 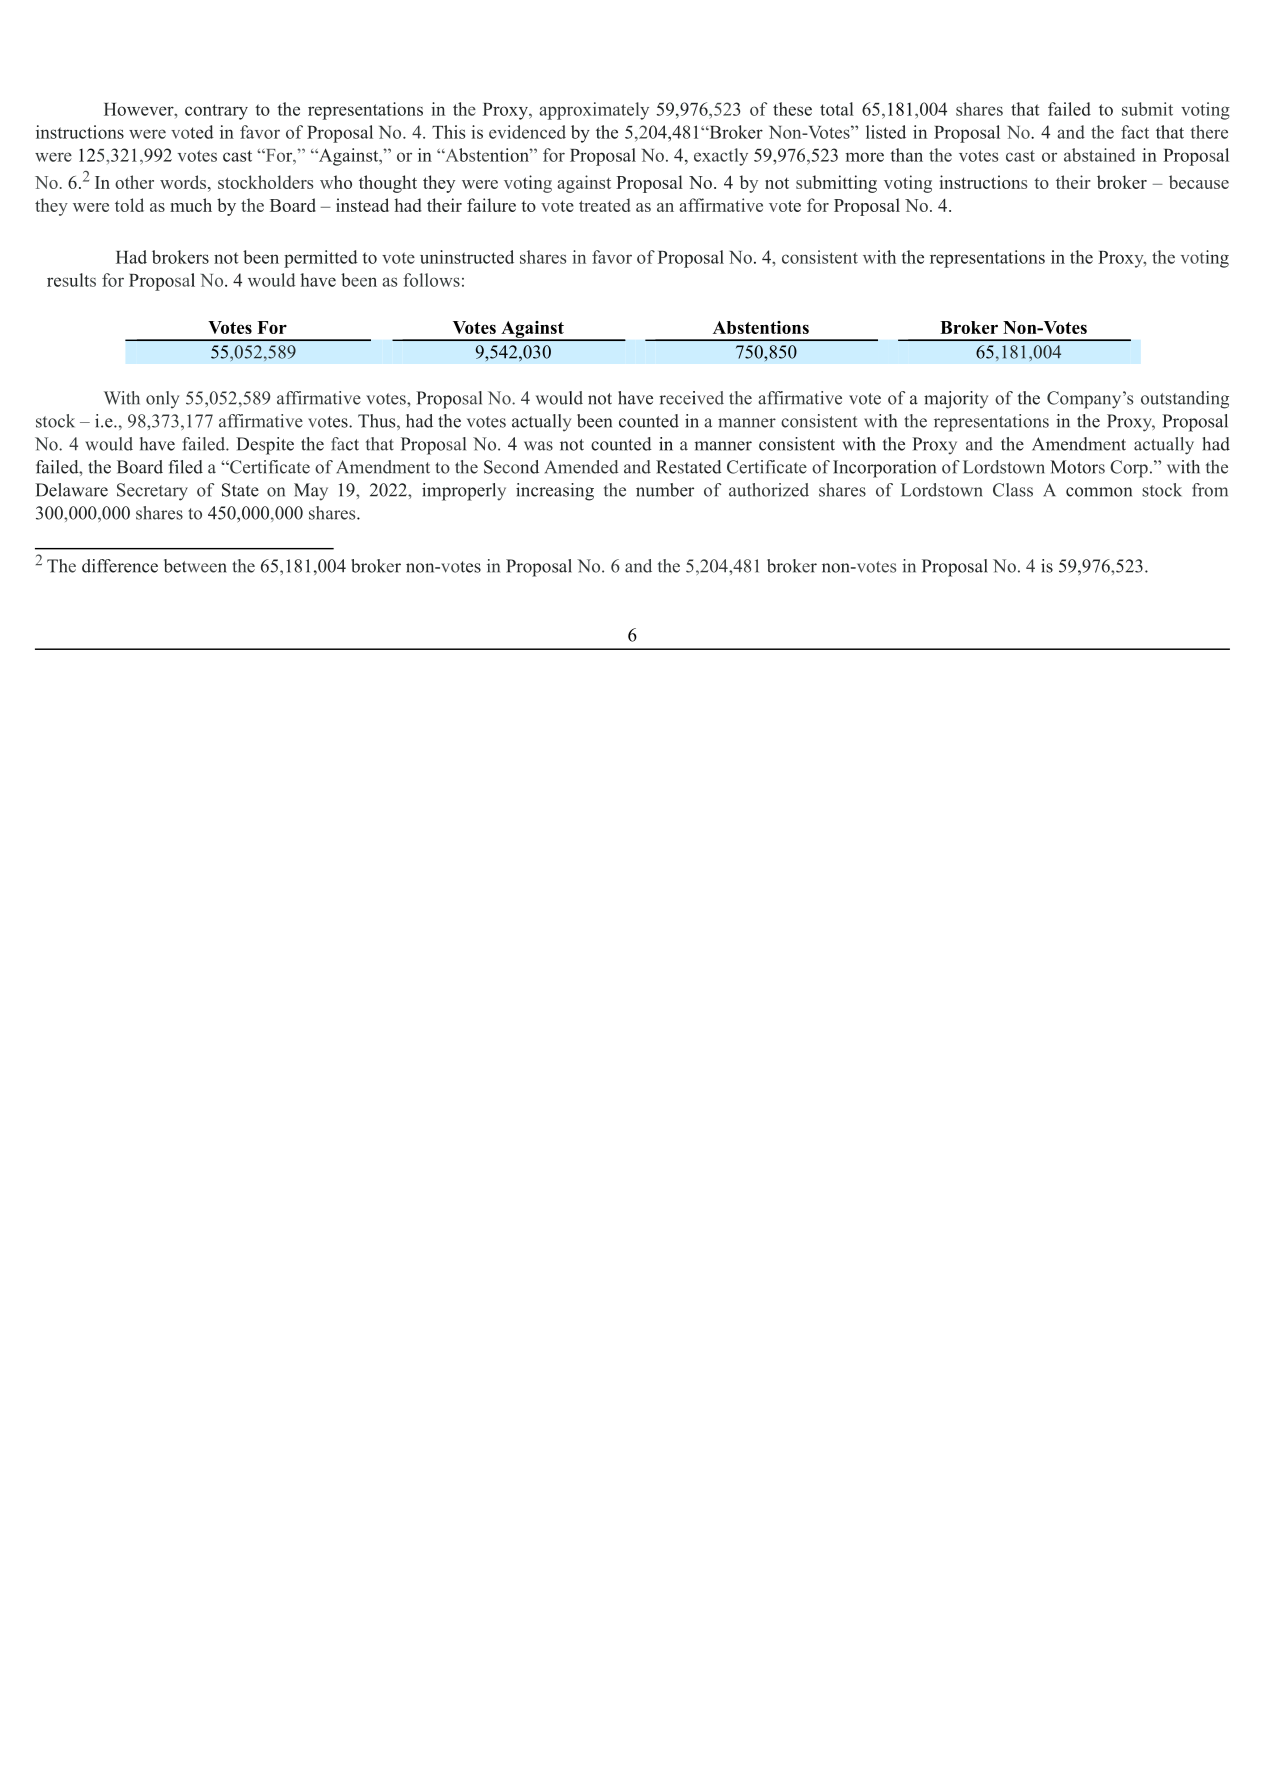 What do you see at coordinates (195, 566) in the screenshot?
I see `between` at bounding box center [195, 566].
